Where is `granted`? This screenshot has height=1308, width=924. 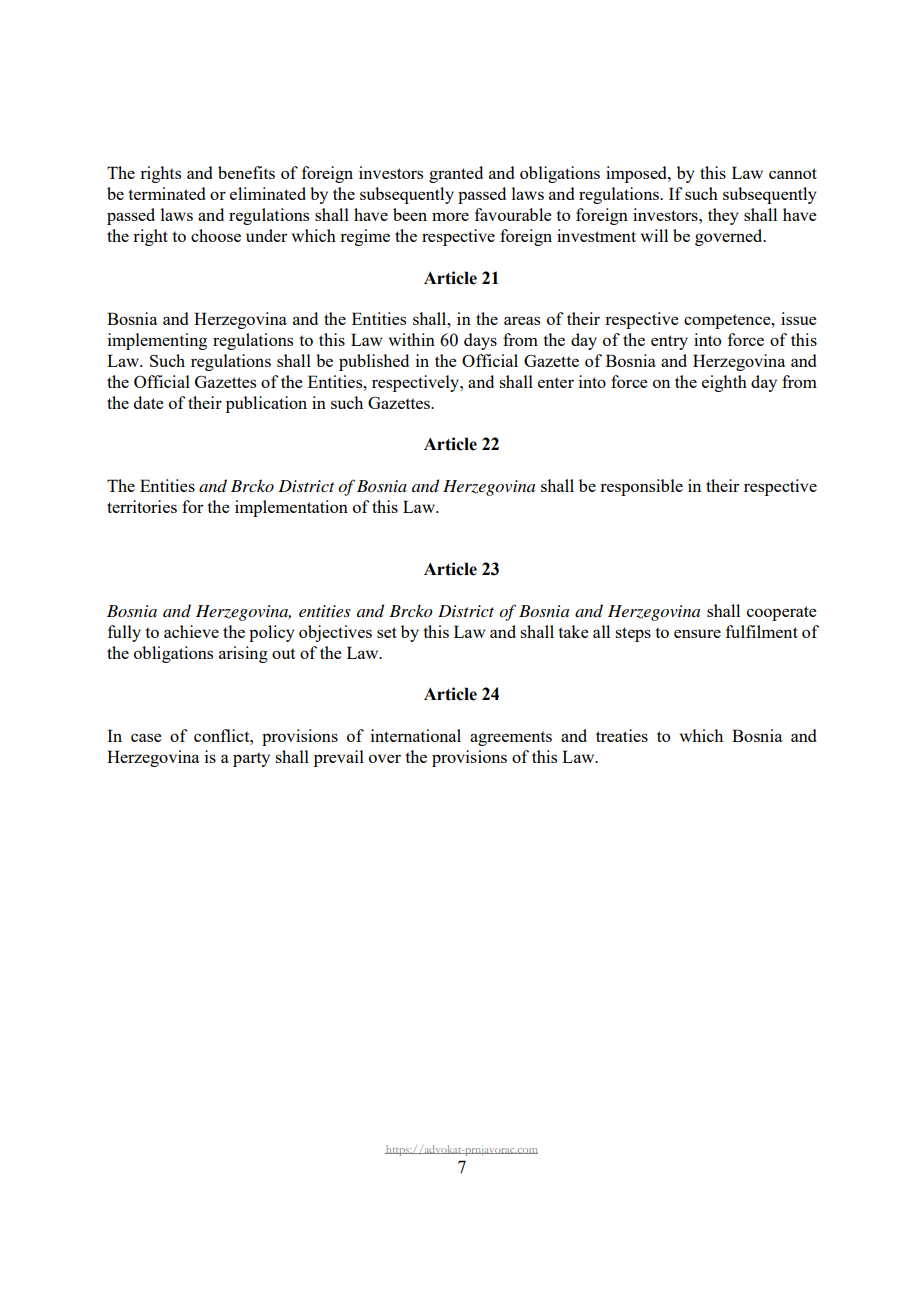
granted is located at coordinates (456, 174).
